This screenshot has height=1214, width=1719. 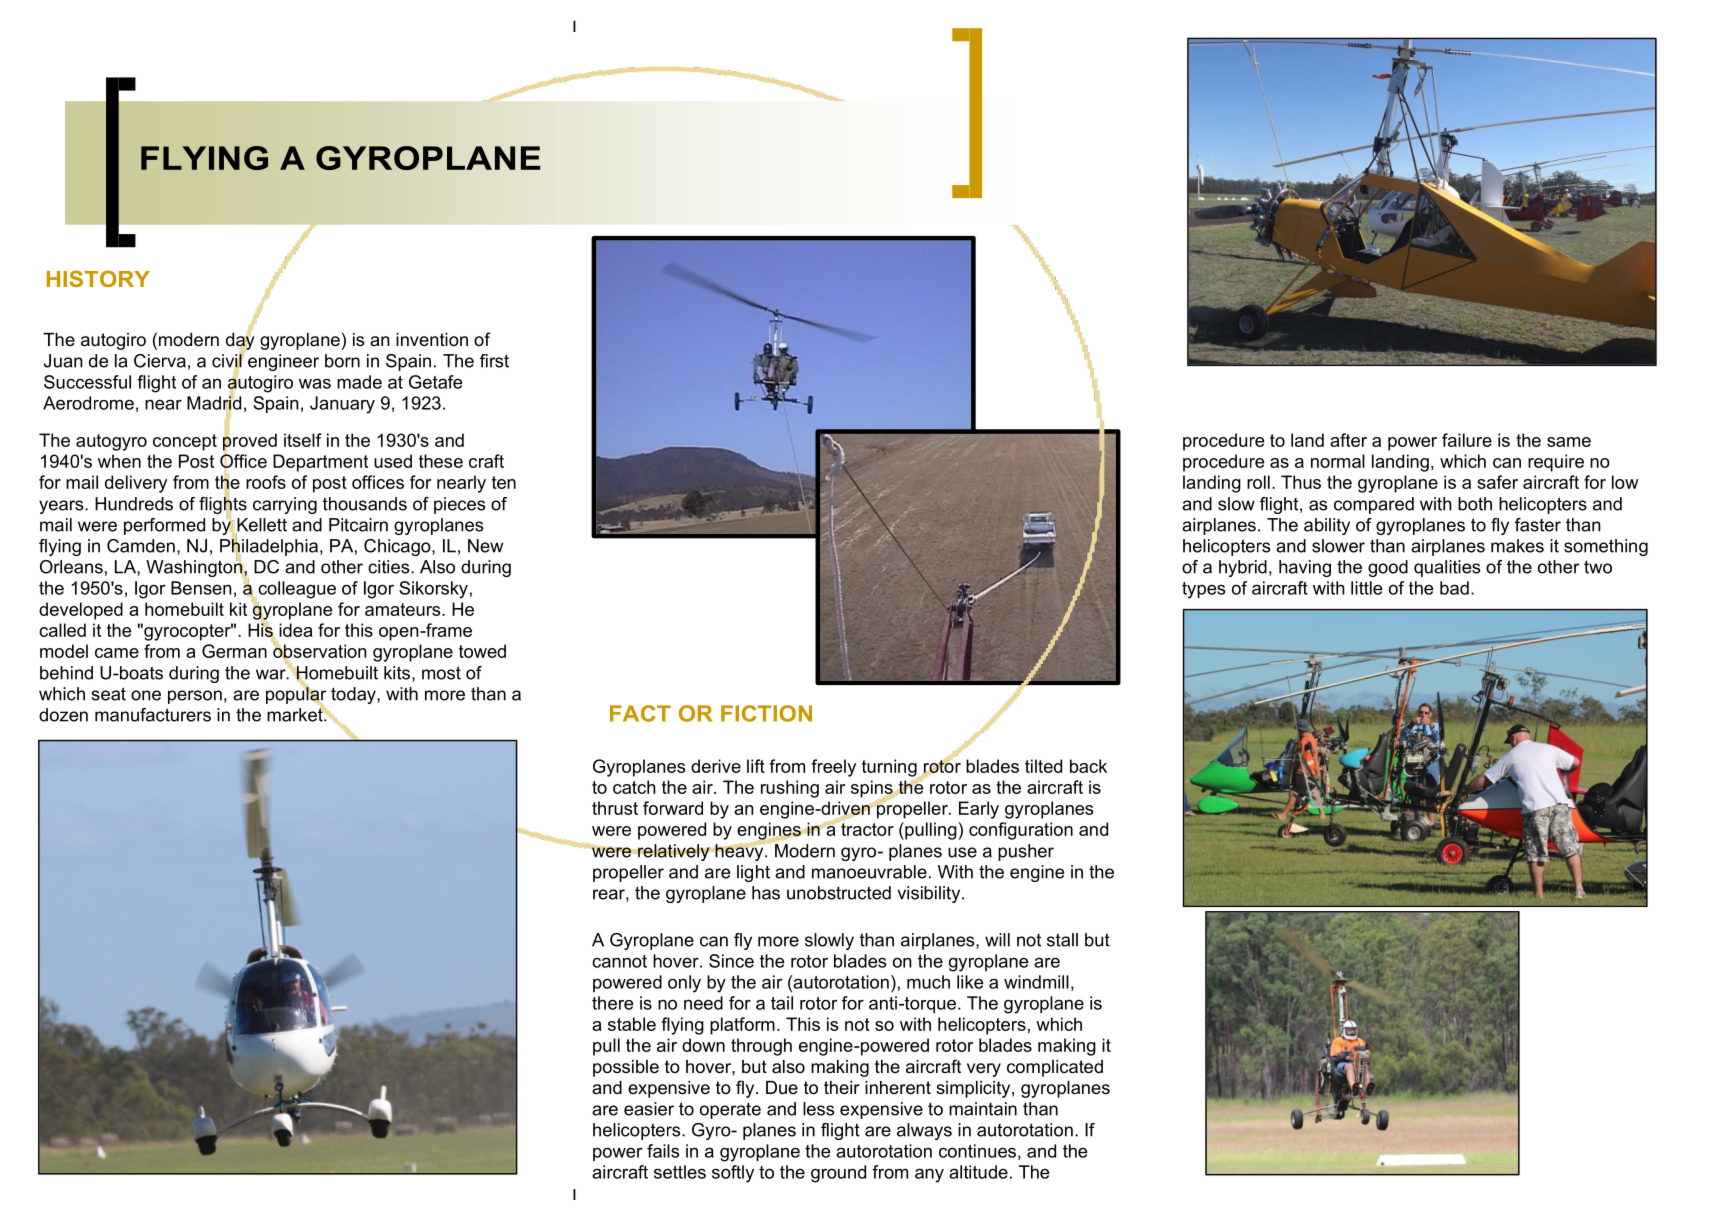 What do you see at coordinates (766, 713) in the screenshot?
I see `FICTION` at bounding box center [766, 713].
